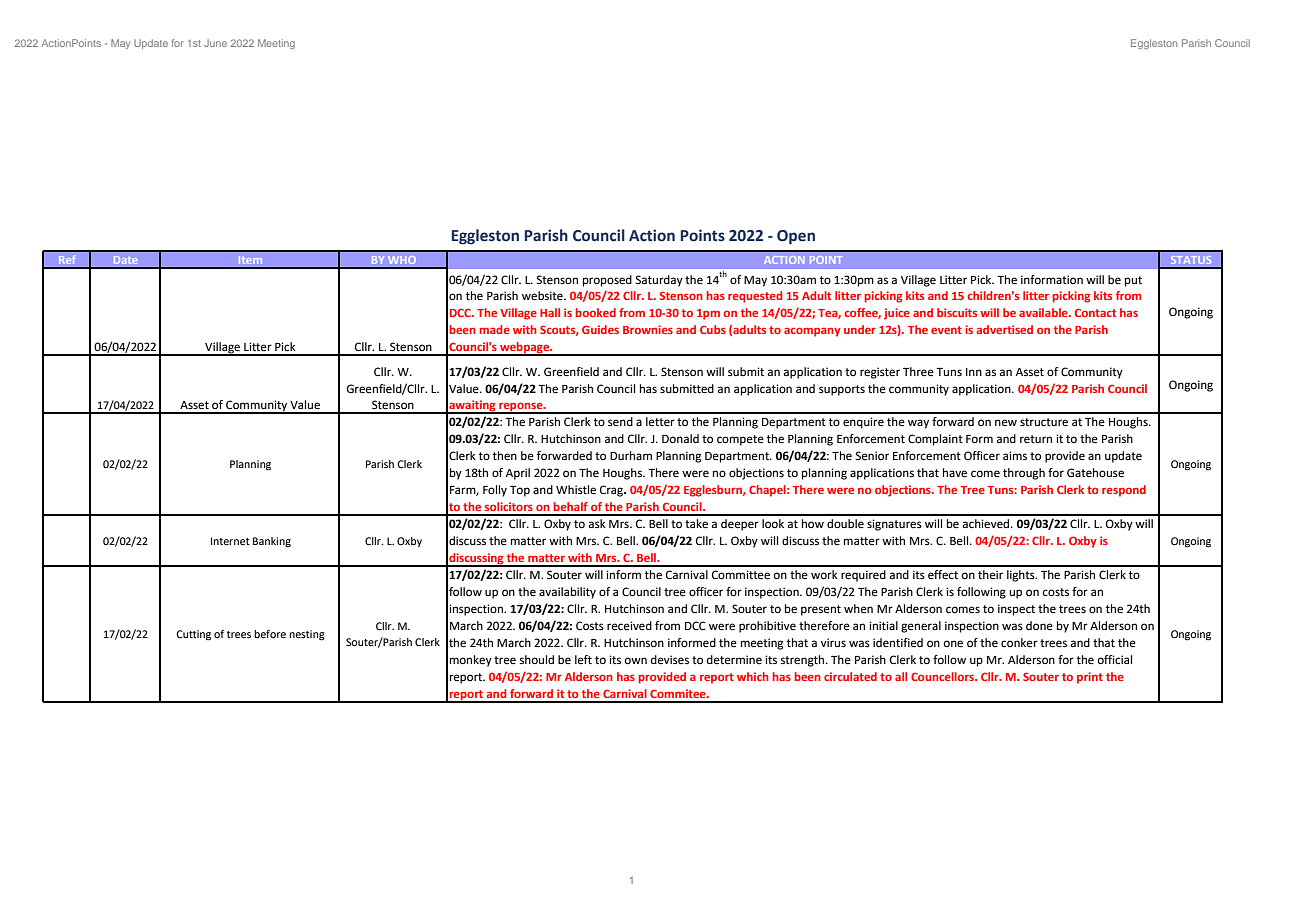 The image size is (1308, 924). Describe the element at coordinates (1133, 281) in the document. I see `put` at that location.
